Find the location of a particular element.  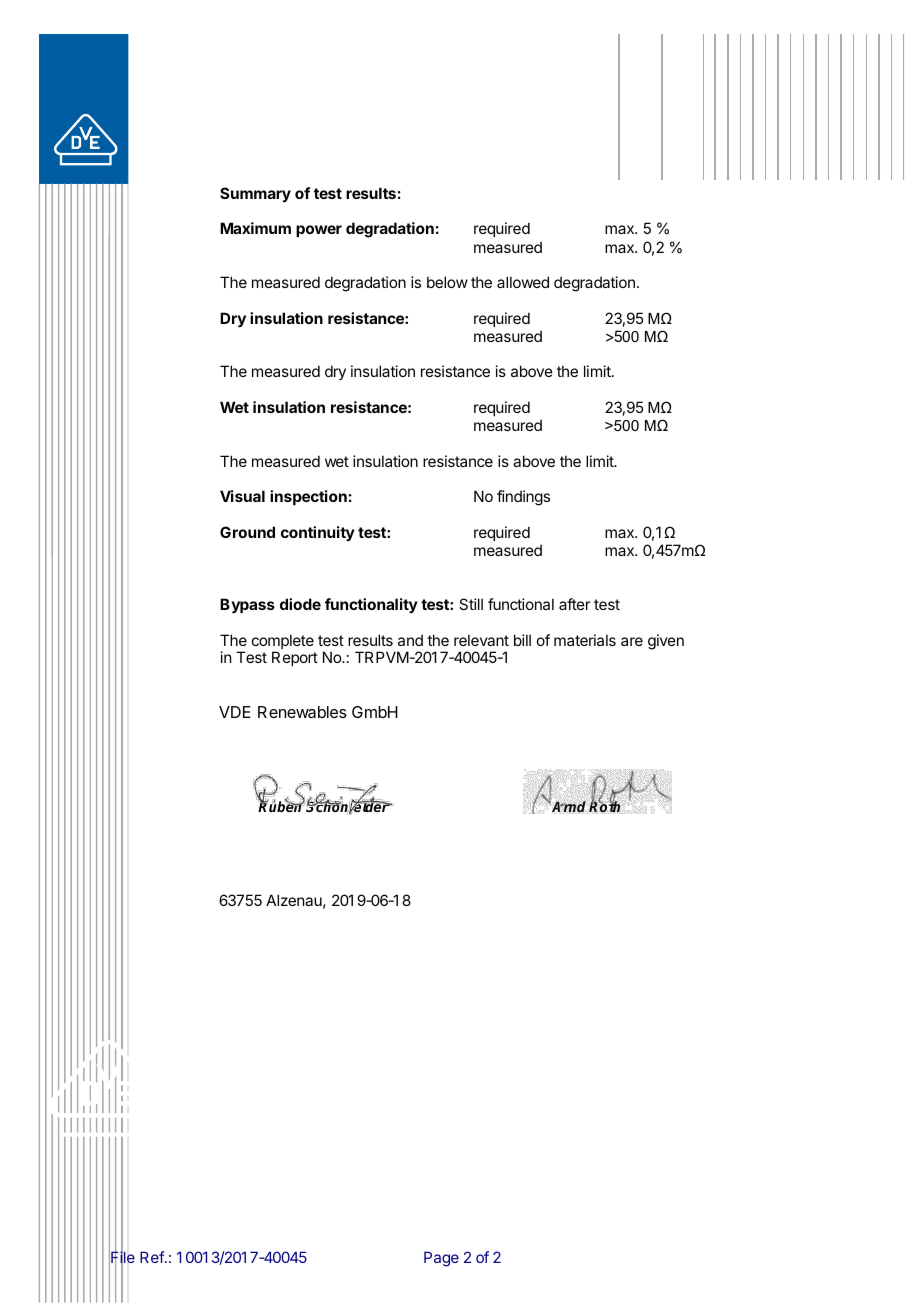

Maximum is located at coordinates (255, 228).
